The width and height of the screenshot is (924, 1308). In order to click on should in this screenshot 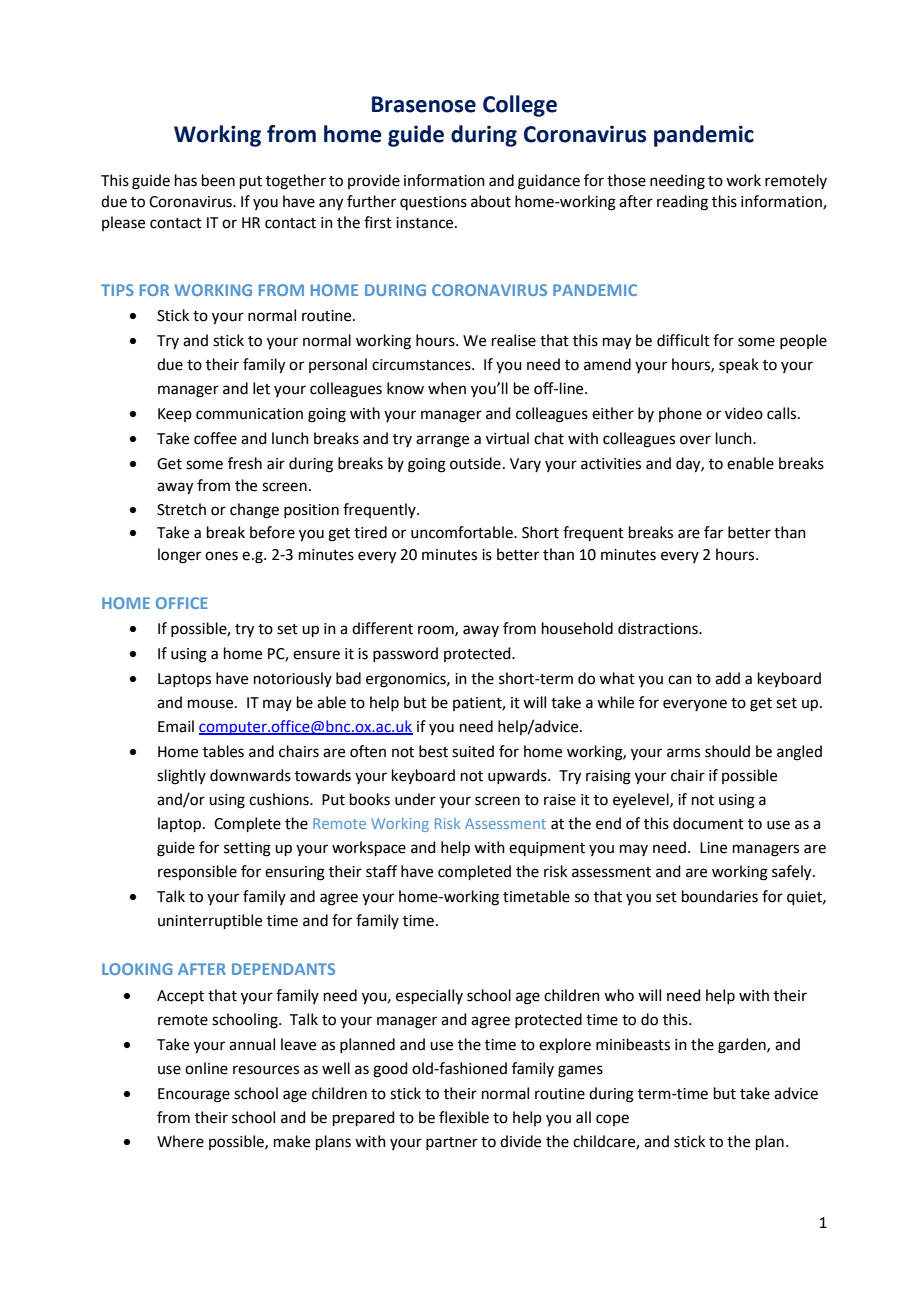, I will do `click(727, 751)`.
